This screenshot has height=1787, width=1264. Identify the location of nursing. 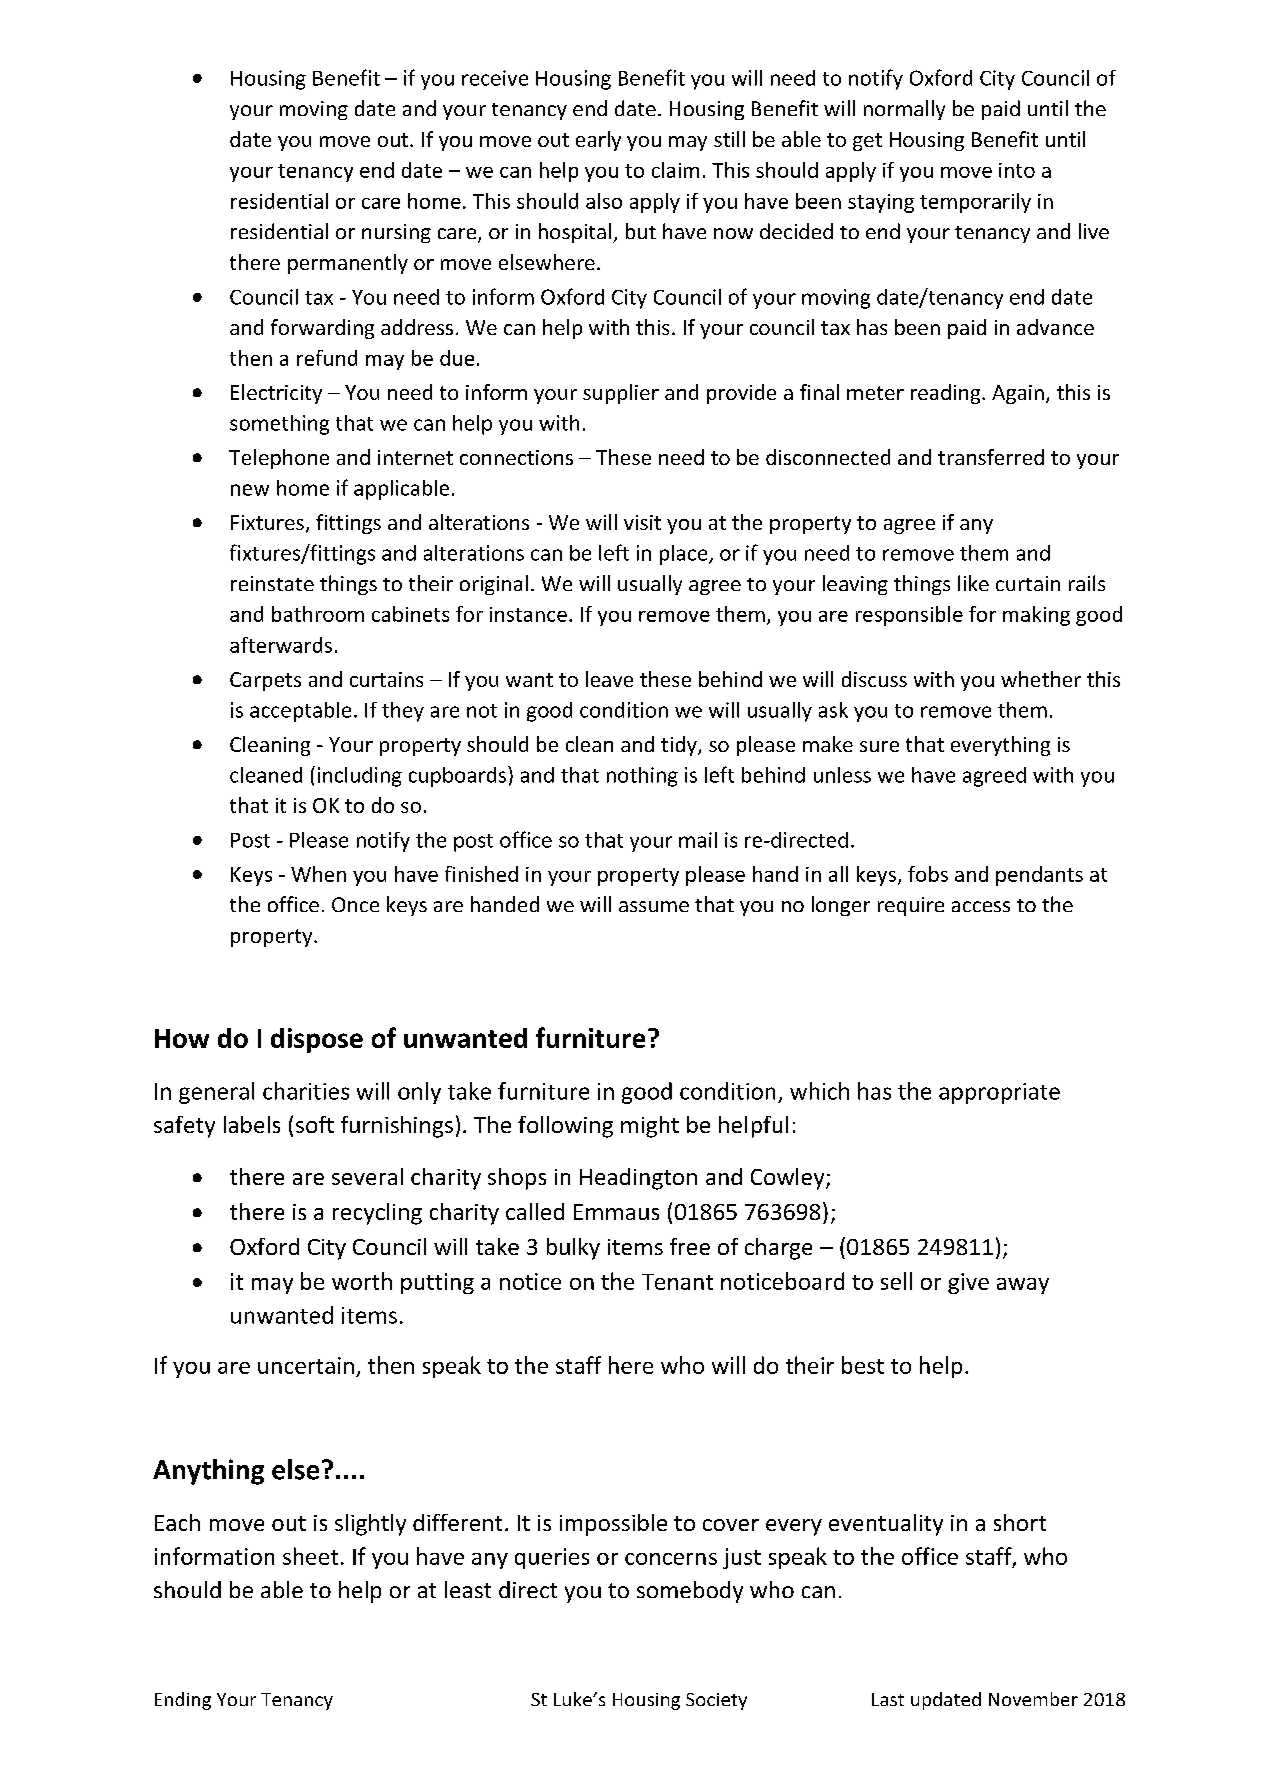
(396, 233).
